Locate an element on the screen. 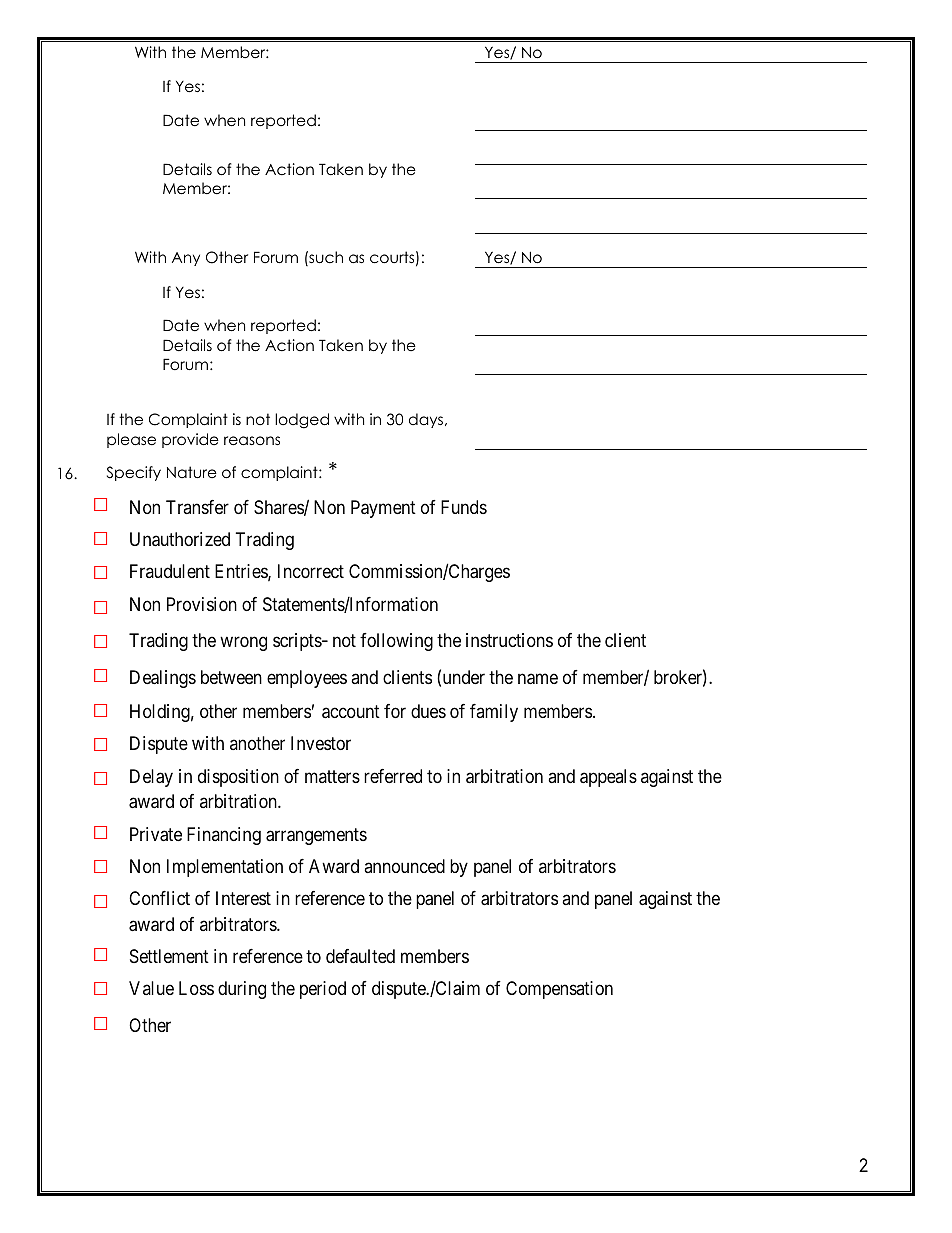  Funds is located at coordinates (464, 507).
